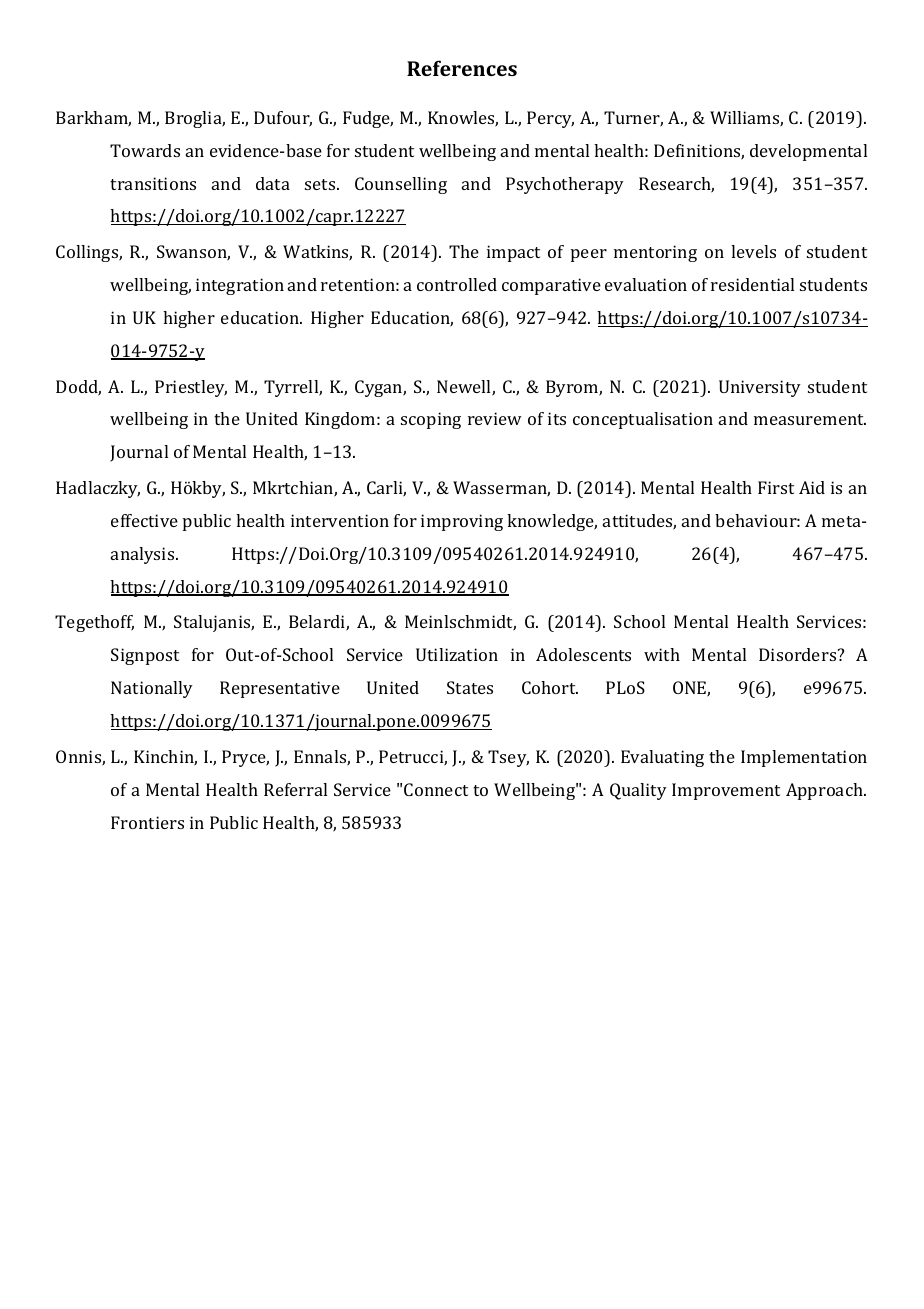  I want to click on First, so click(776, 487).
